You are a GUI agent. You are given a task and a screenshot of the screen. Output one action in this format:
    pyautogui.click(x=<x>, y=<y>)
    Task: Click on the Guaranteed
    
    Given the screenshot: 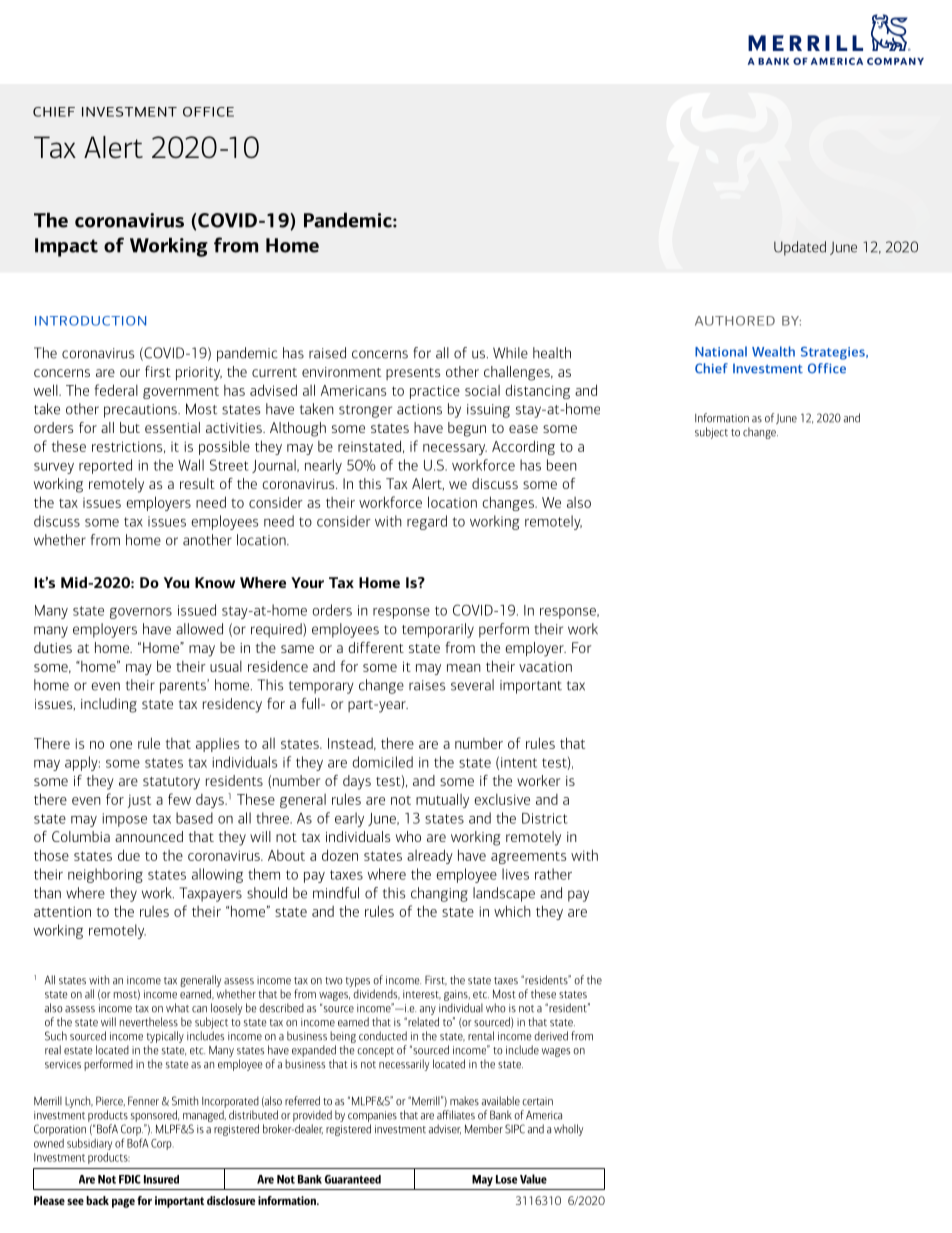 What is the action you would take?
    pyautogui.click(x=353, y=1179)
